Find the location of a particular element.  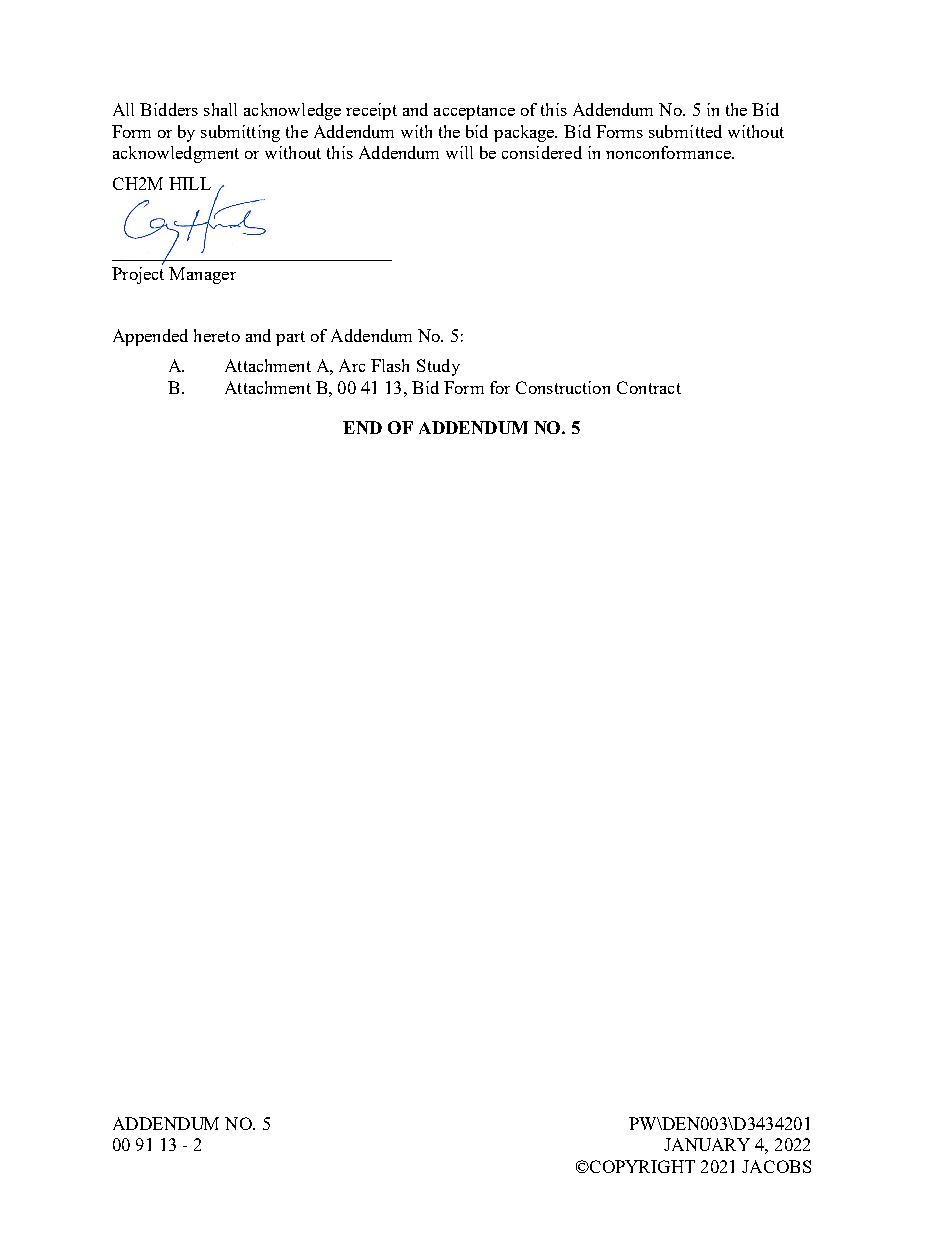

considered is located at coordinates (542, 152).
